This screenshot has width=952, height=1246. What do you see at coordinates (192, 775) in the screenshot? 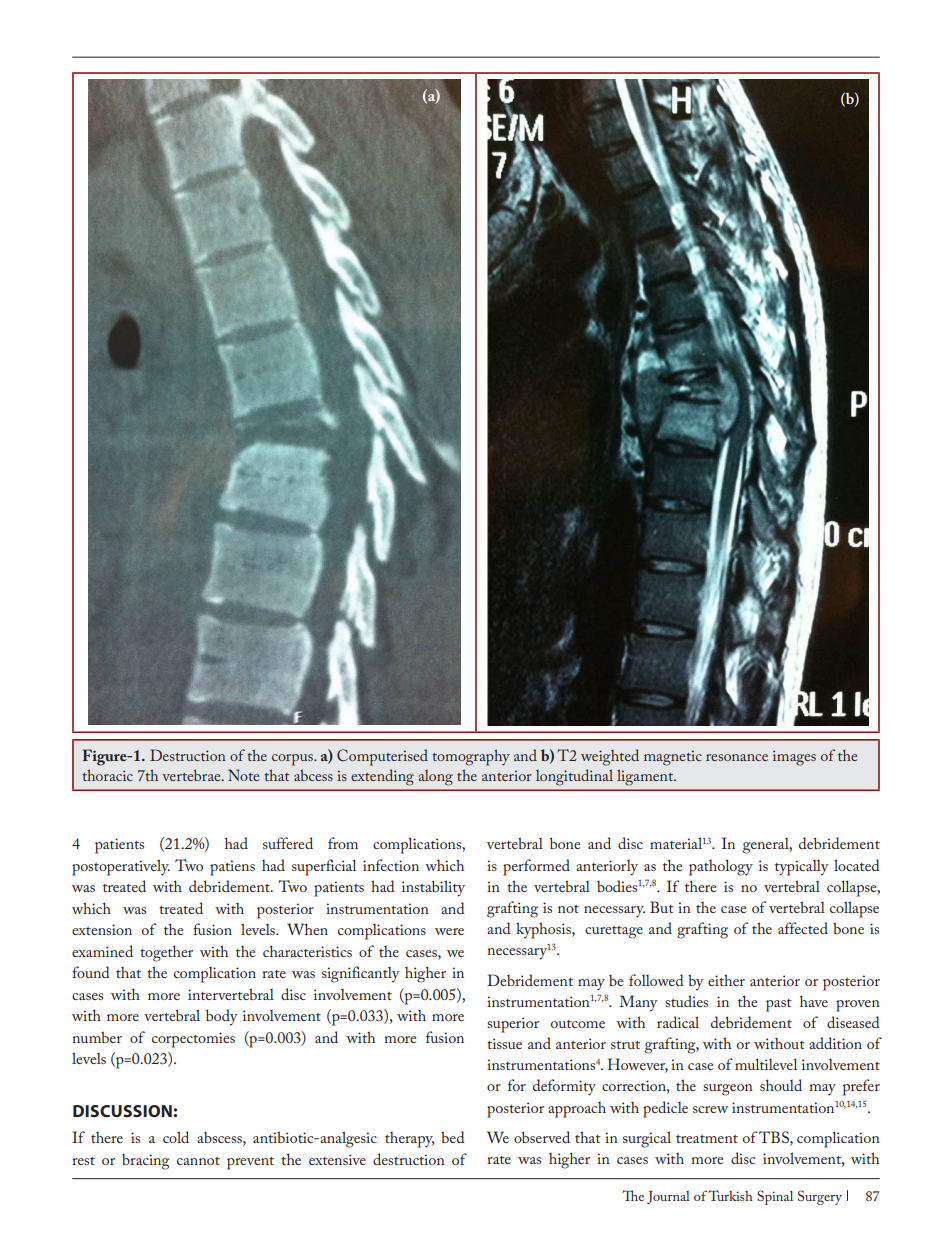
I see `vertebrae` at bounding box center [192, 775].
